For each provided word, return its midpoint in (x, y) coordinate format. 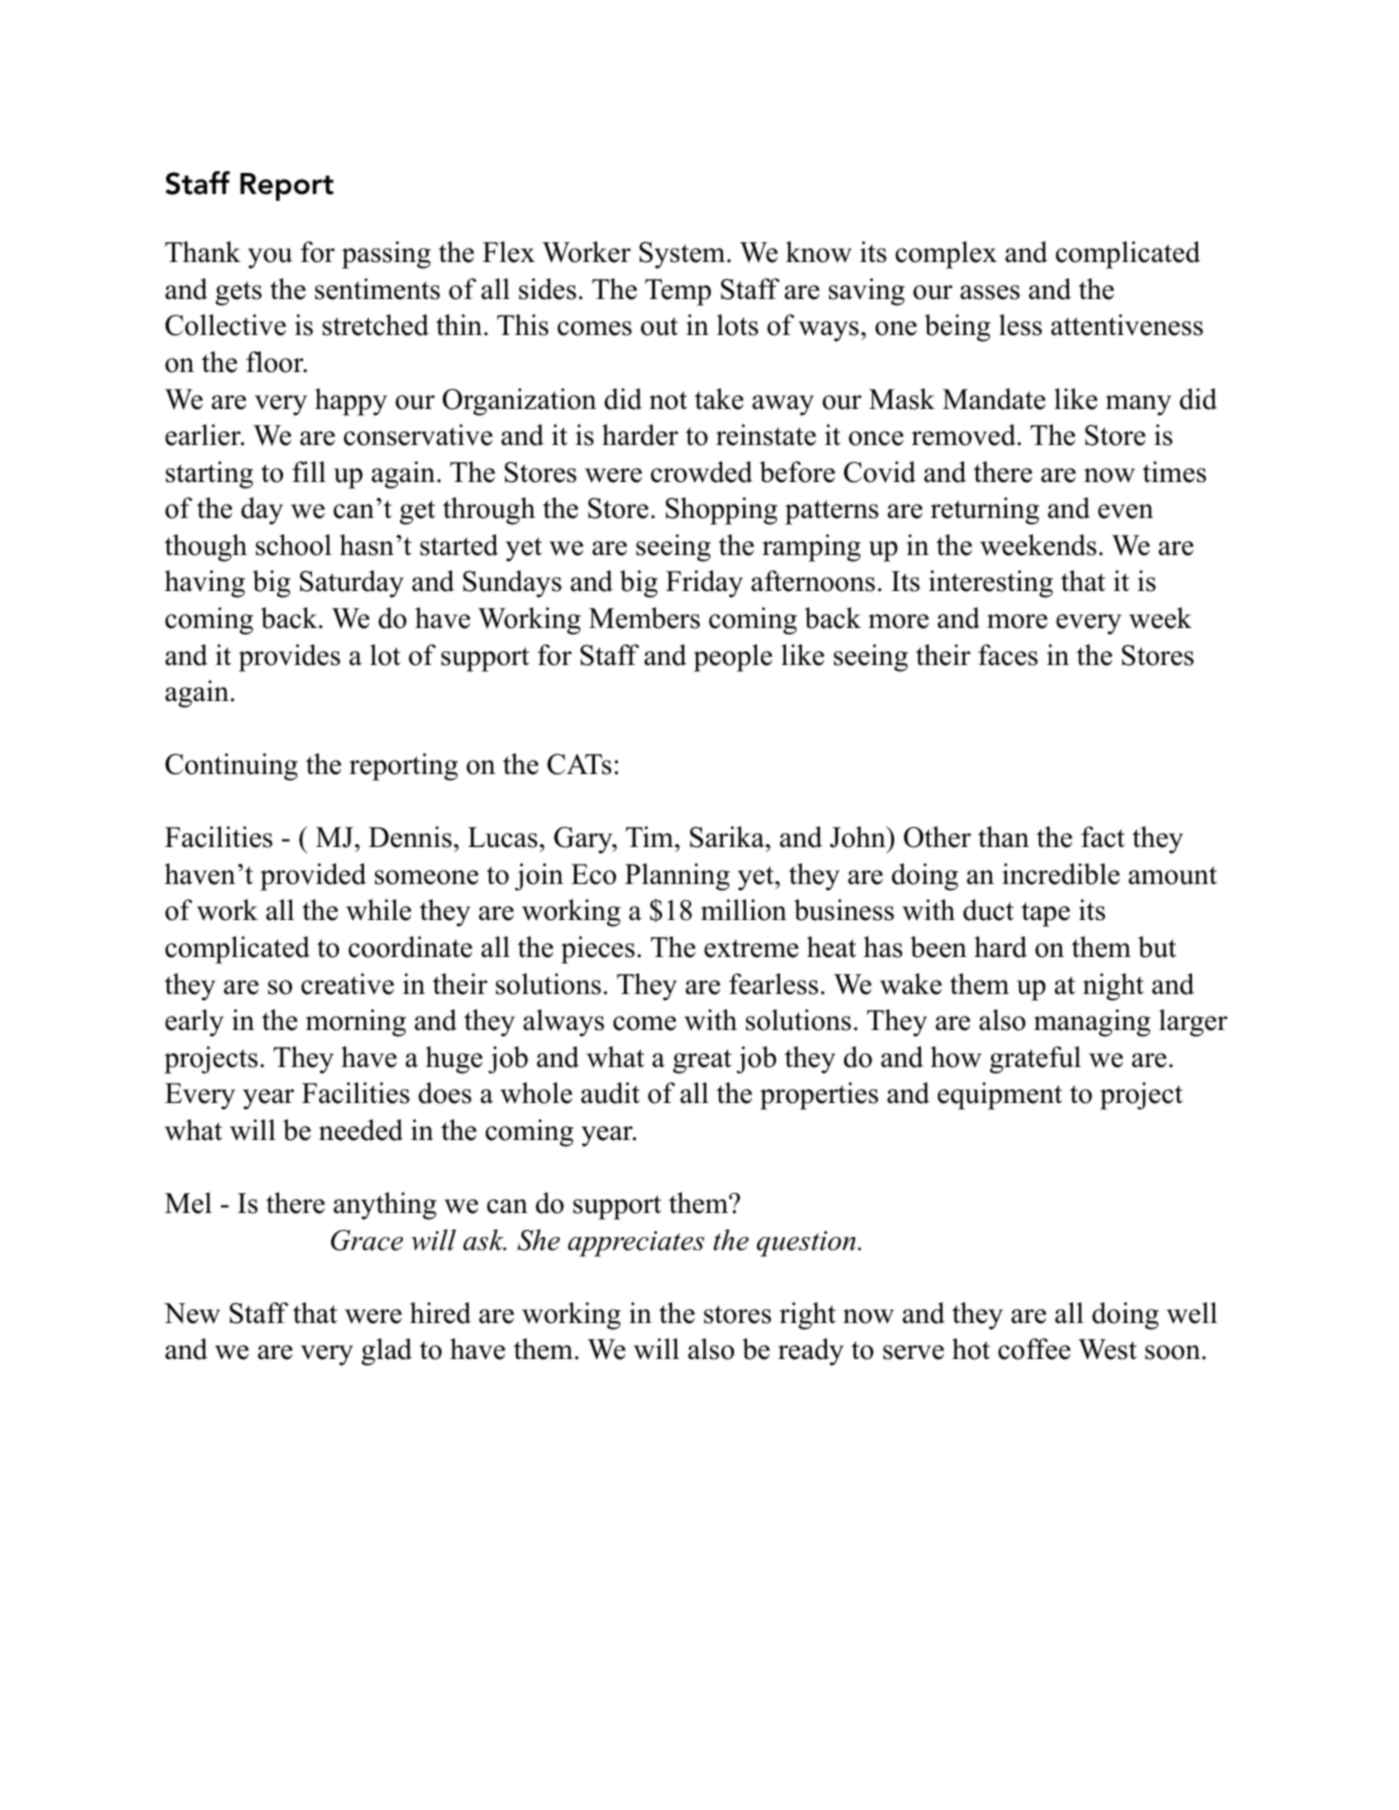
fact (1103, 837)
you (270, 258)
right (808, 1316)
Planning (677, 877)
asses (990, 292)
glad (386, 1352)
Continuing (231, 767)
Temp (678, 292)
